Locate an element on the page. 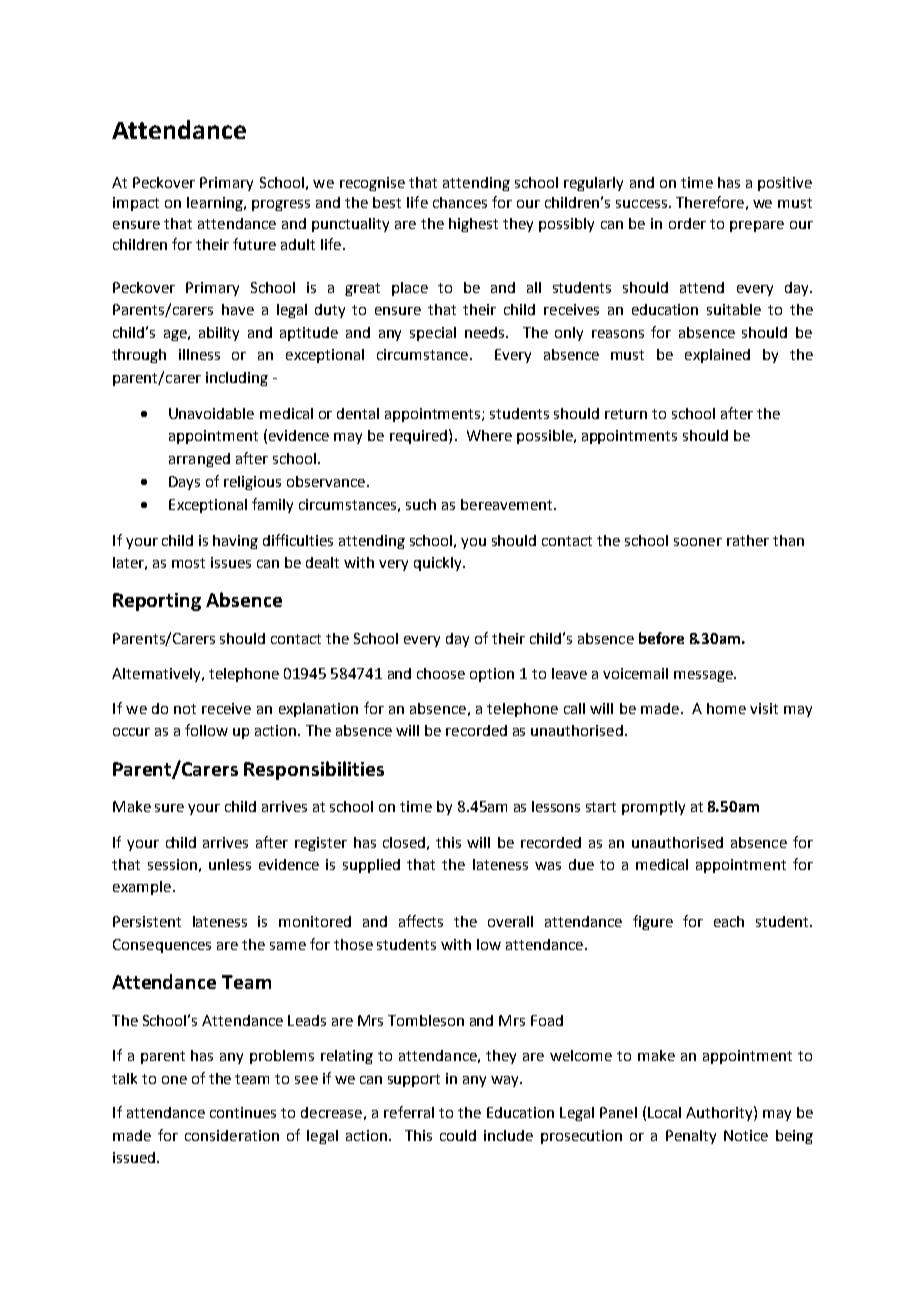 The height and width of the document is (1308, 924). follow is located at coordinates (206, 730).
